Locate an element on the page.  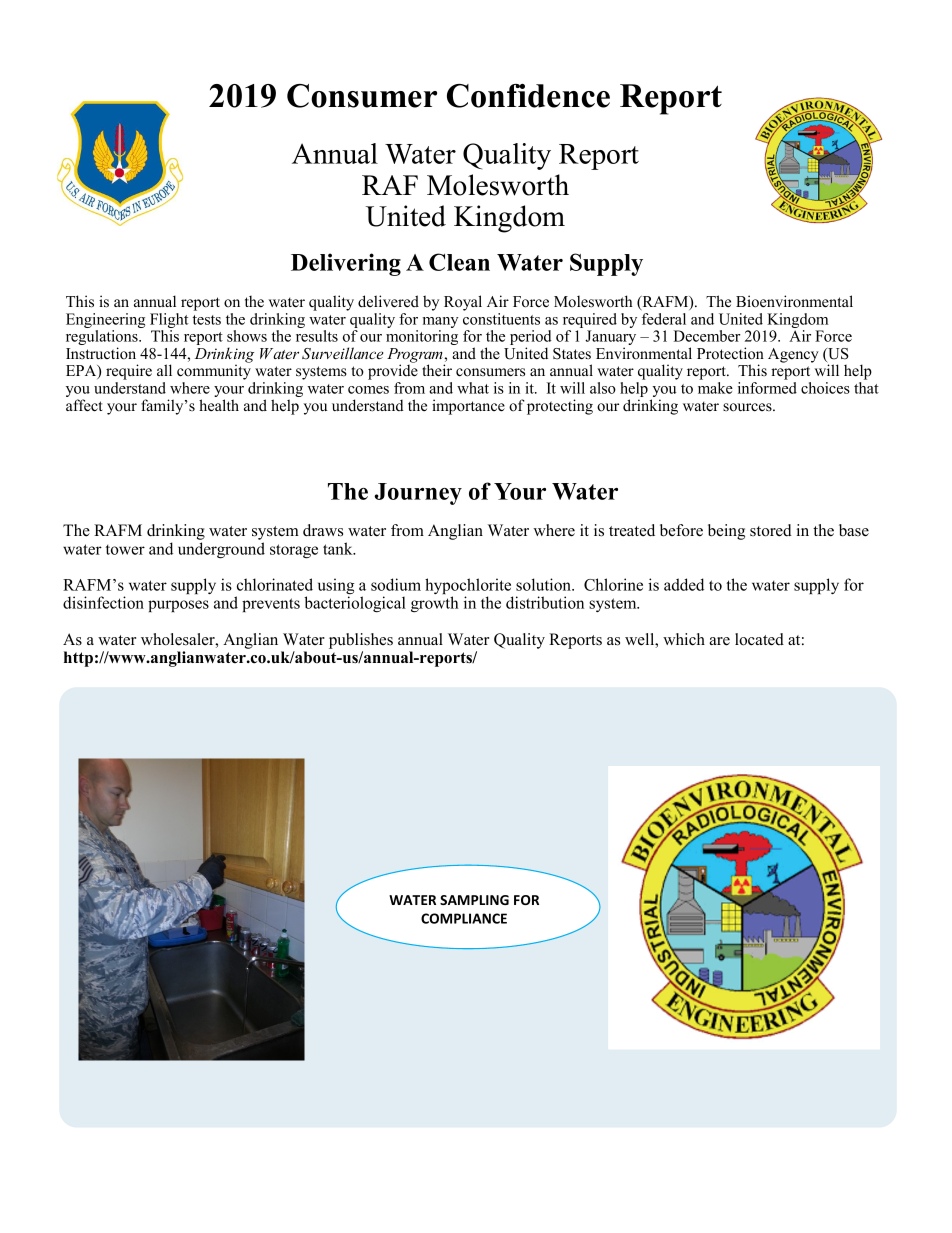
informed is located at coordinates (767, 388).
